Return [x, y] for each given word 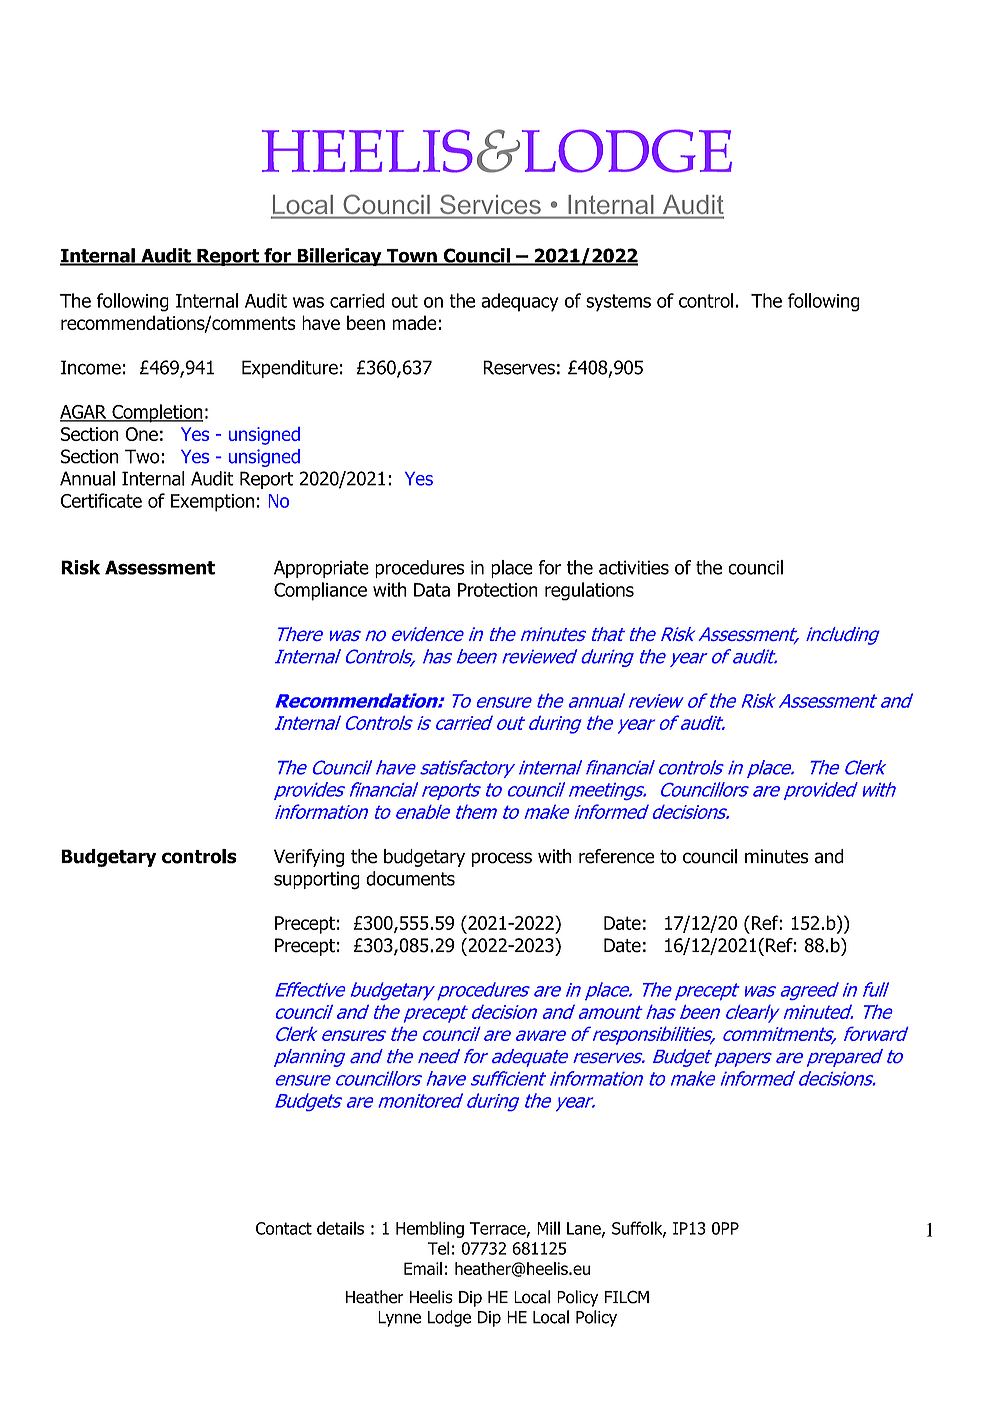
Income [91, 367]
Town [411, 257]
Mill [548, 1228]
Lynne [399, 1319]
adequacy [519, 302]
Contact [284, 1228]
